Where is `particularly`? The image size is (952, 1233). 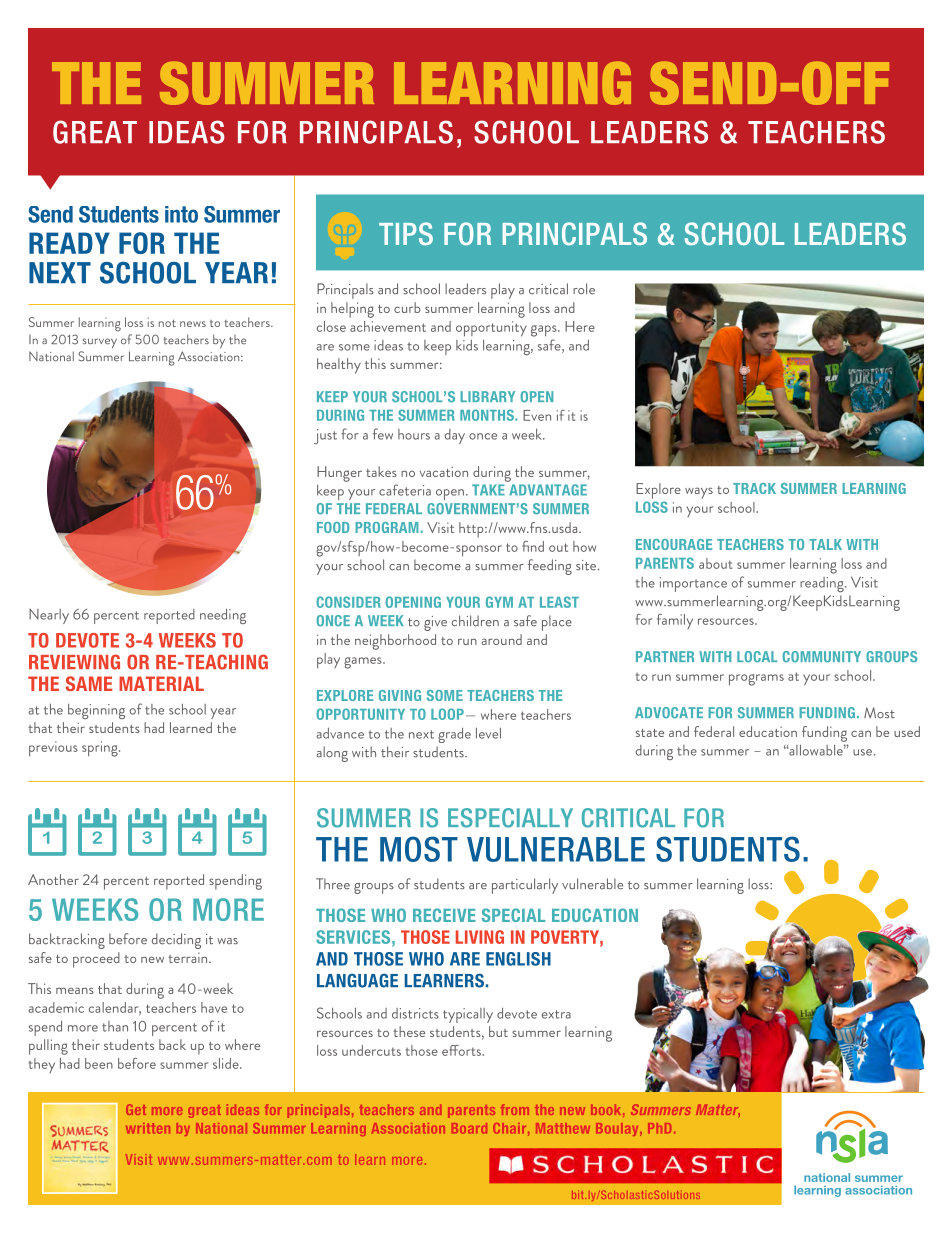 particularly is located at coordinates (525, 886).
